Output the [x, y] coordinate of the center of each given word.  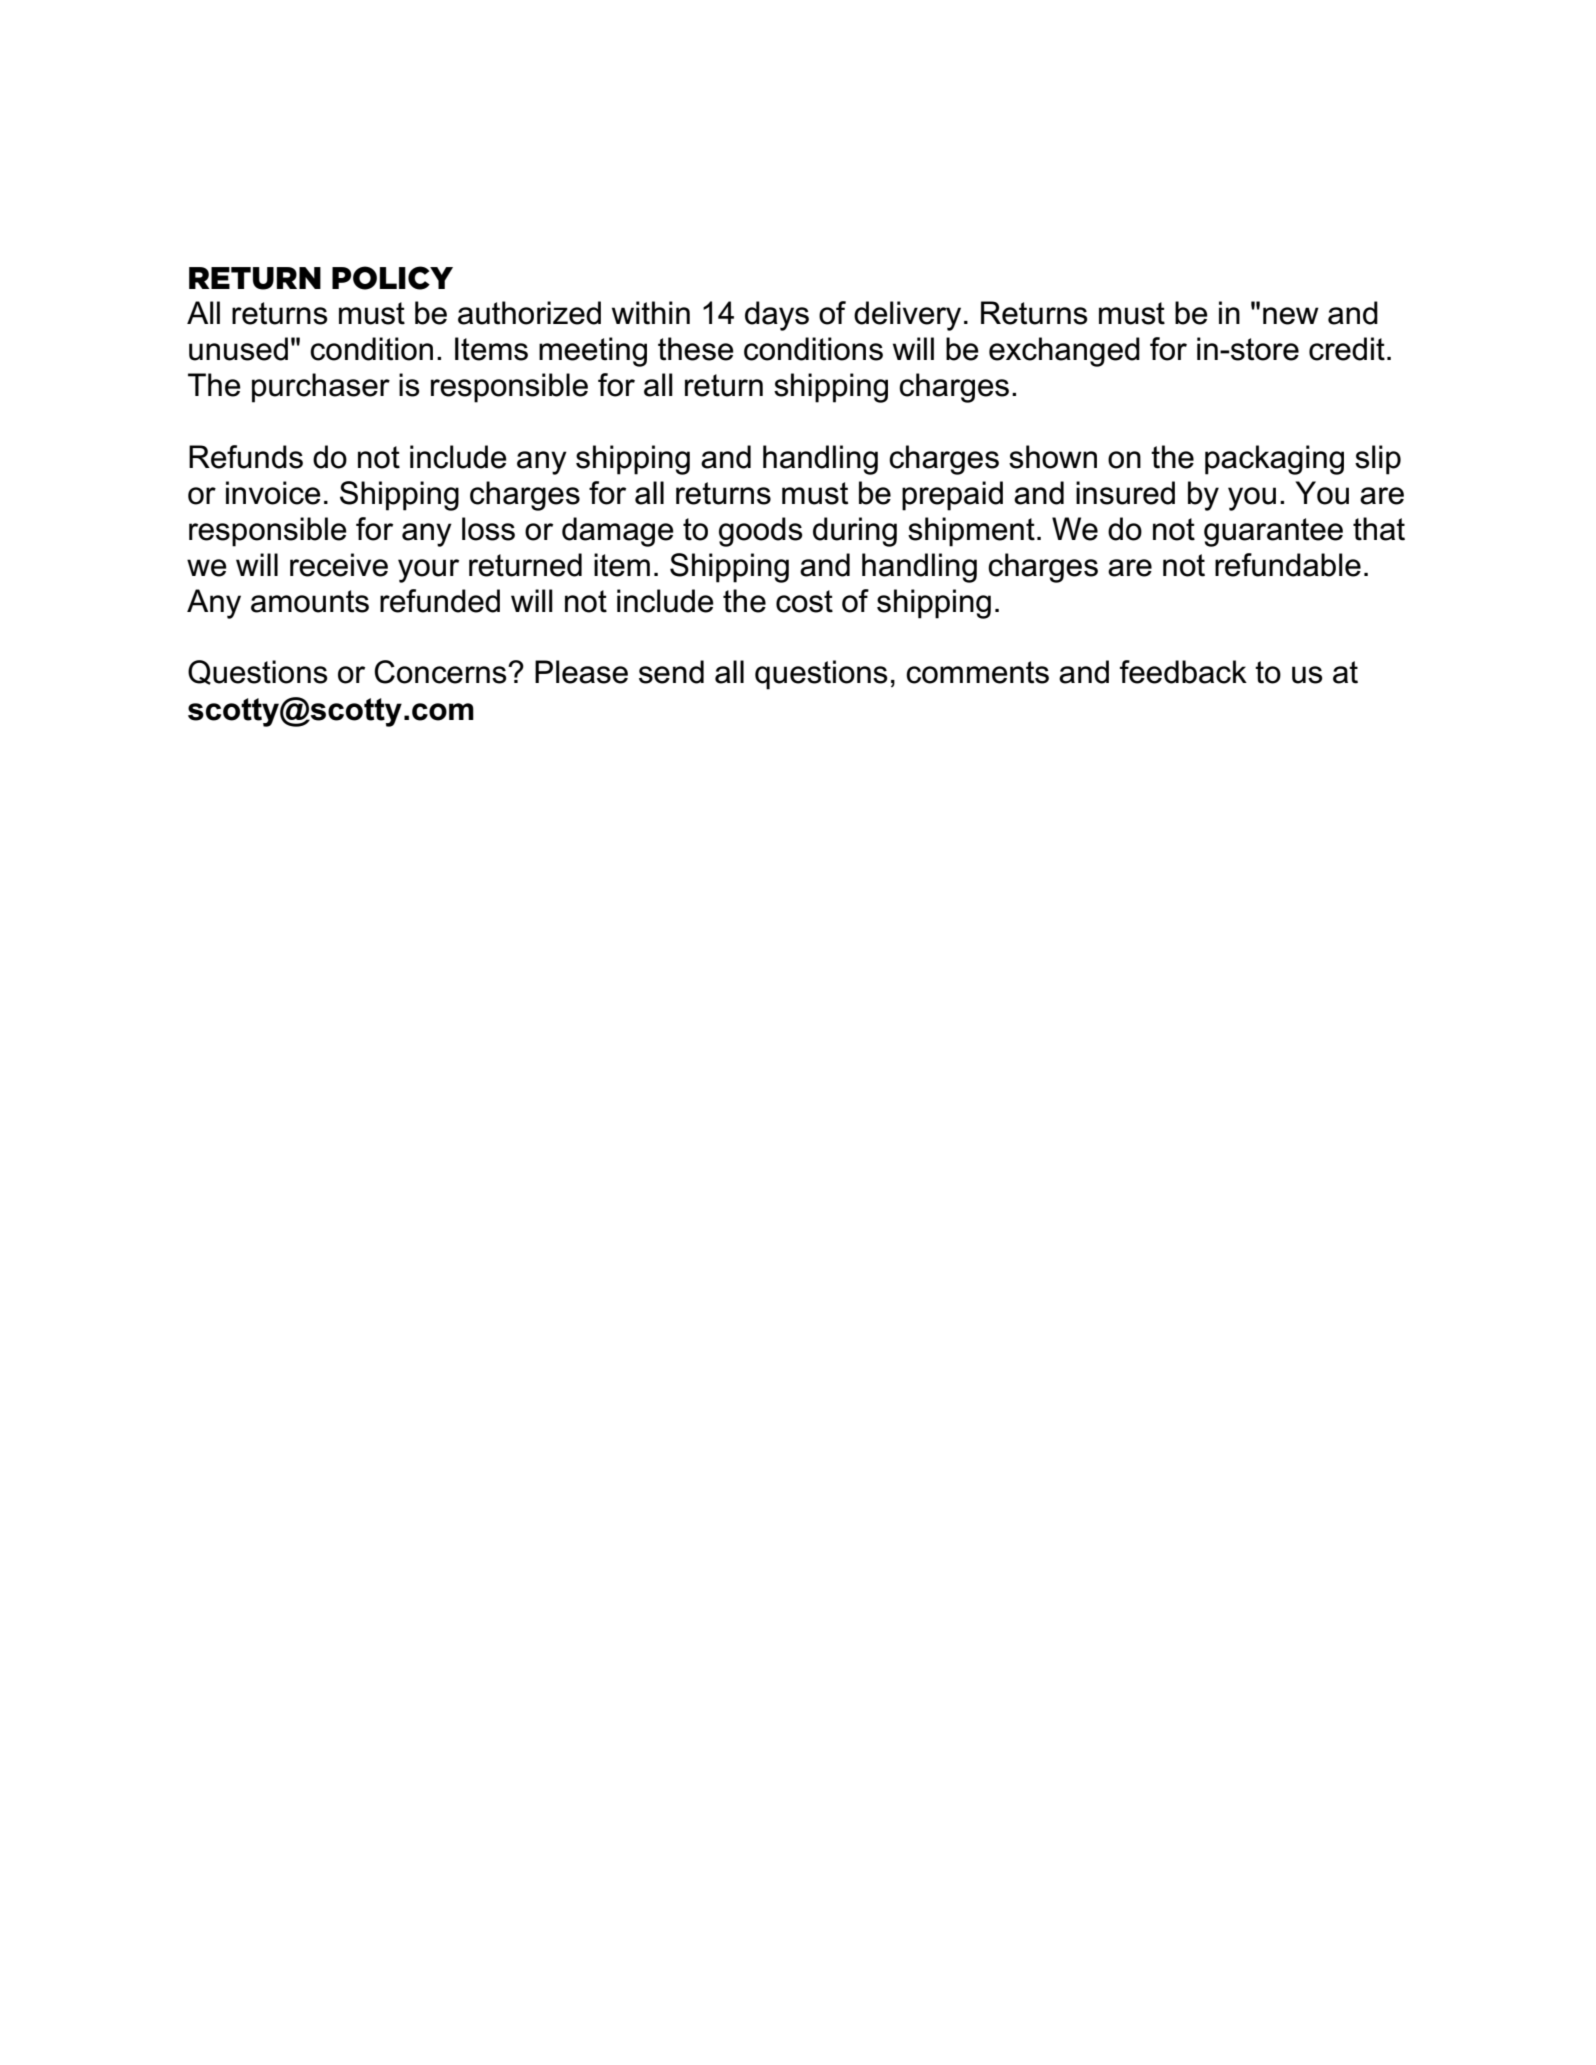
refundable [1288, 565]
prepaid [952, 496]
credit [1347, 349]
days [777, 316]
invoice [273, 493]
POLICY [392, 278]
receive [339, 565]
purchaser [321, 388]
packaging [1274, 460]
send [671, 672]
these [696, 349]
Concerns [441, 672]
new [1291, 316]
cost [804, 601]
